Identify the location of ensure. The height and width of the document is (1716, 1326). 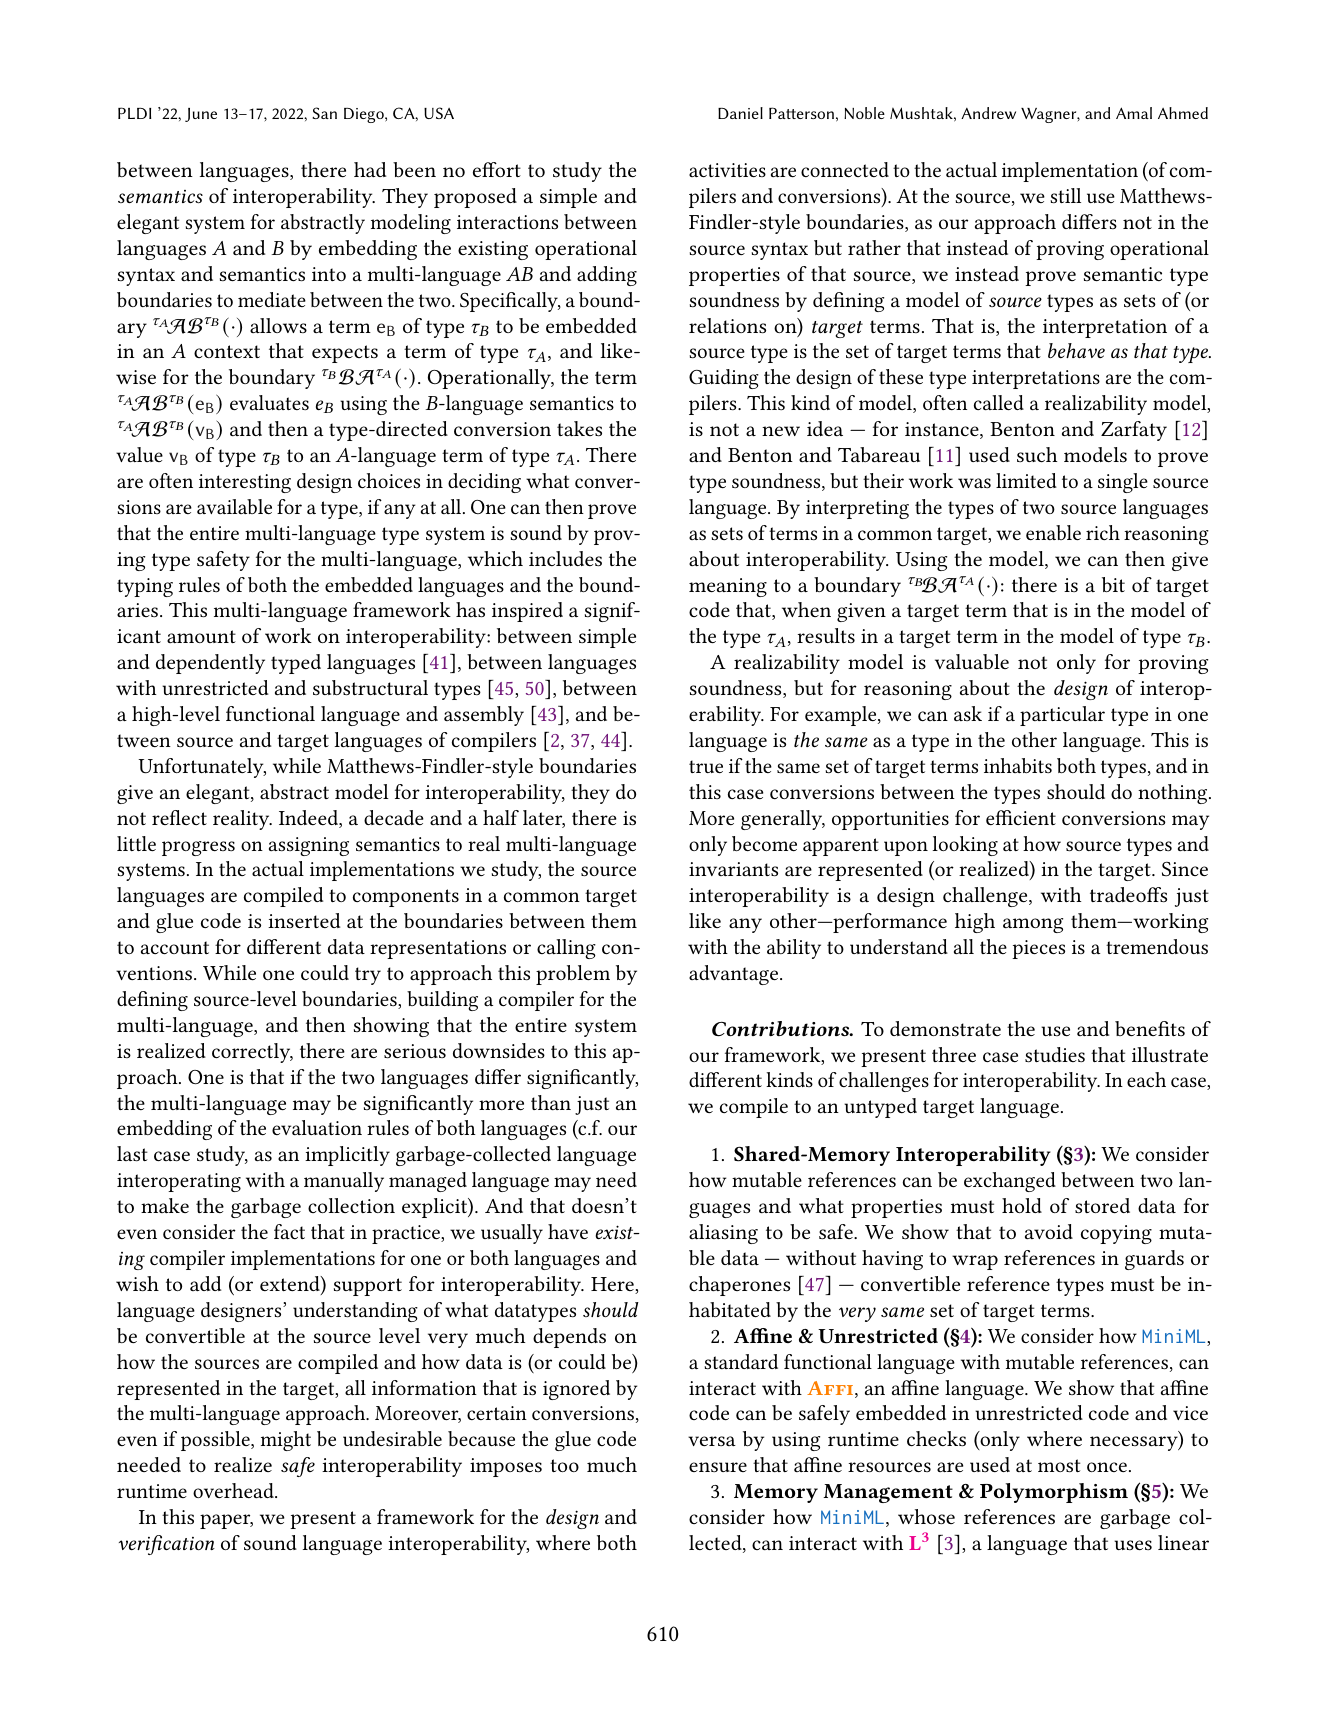
(718, 1467).
